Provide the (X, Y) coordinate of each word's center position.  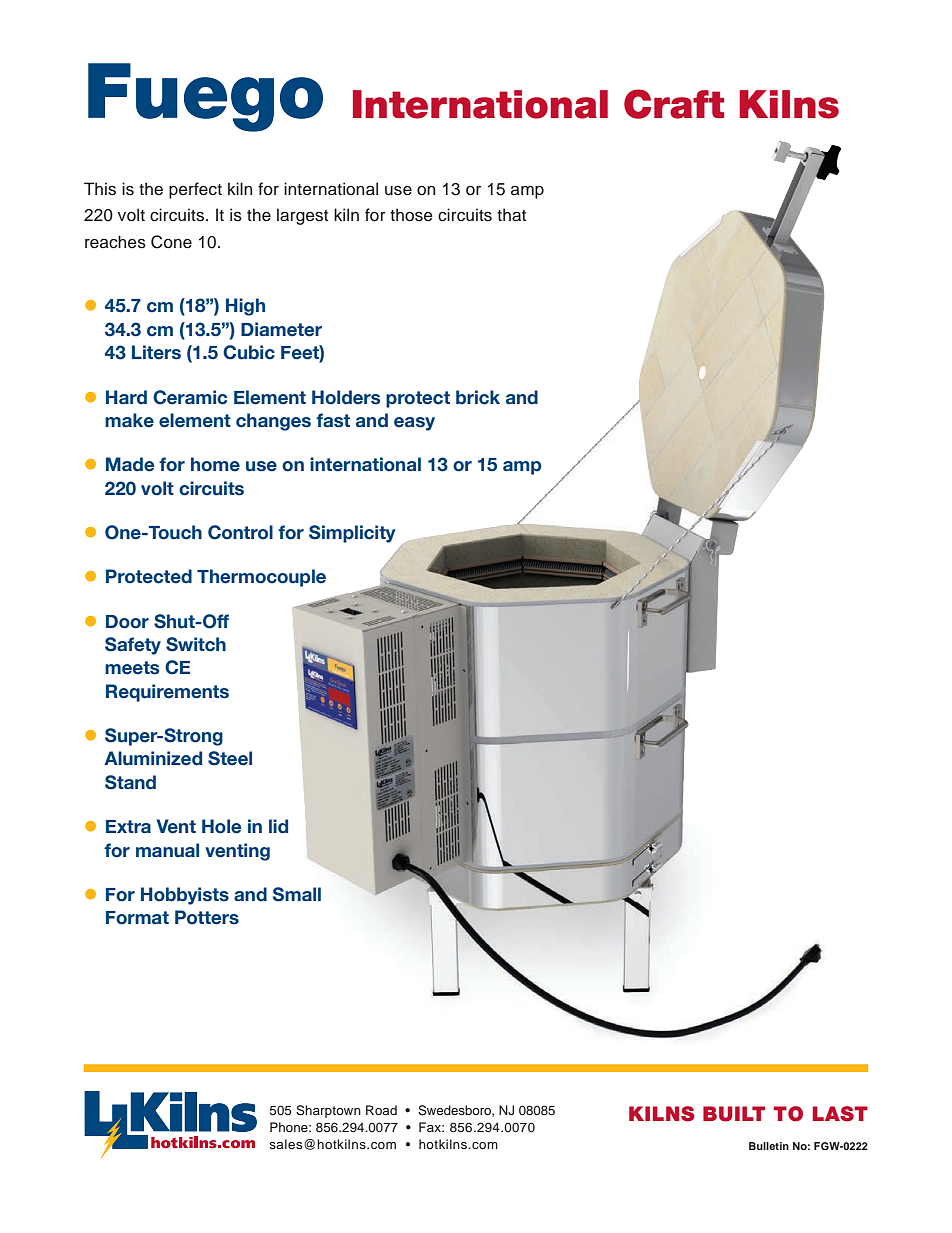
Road (381, 1110)
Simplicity (352, 534)
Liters (156, 352)
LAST (840, 1114)
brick (478, 397)
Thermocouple (261, 578)
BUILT (734, 1114)
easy (414, 424)
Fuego (205, 97)
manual (167, 850)
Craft (674, 104)
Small (297, 894)
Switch (196, 644)
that (511, 215)
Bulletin (769, 1146)
